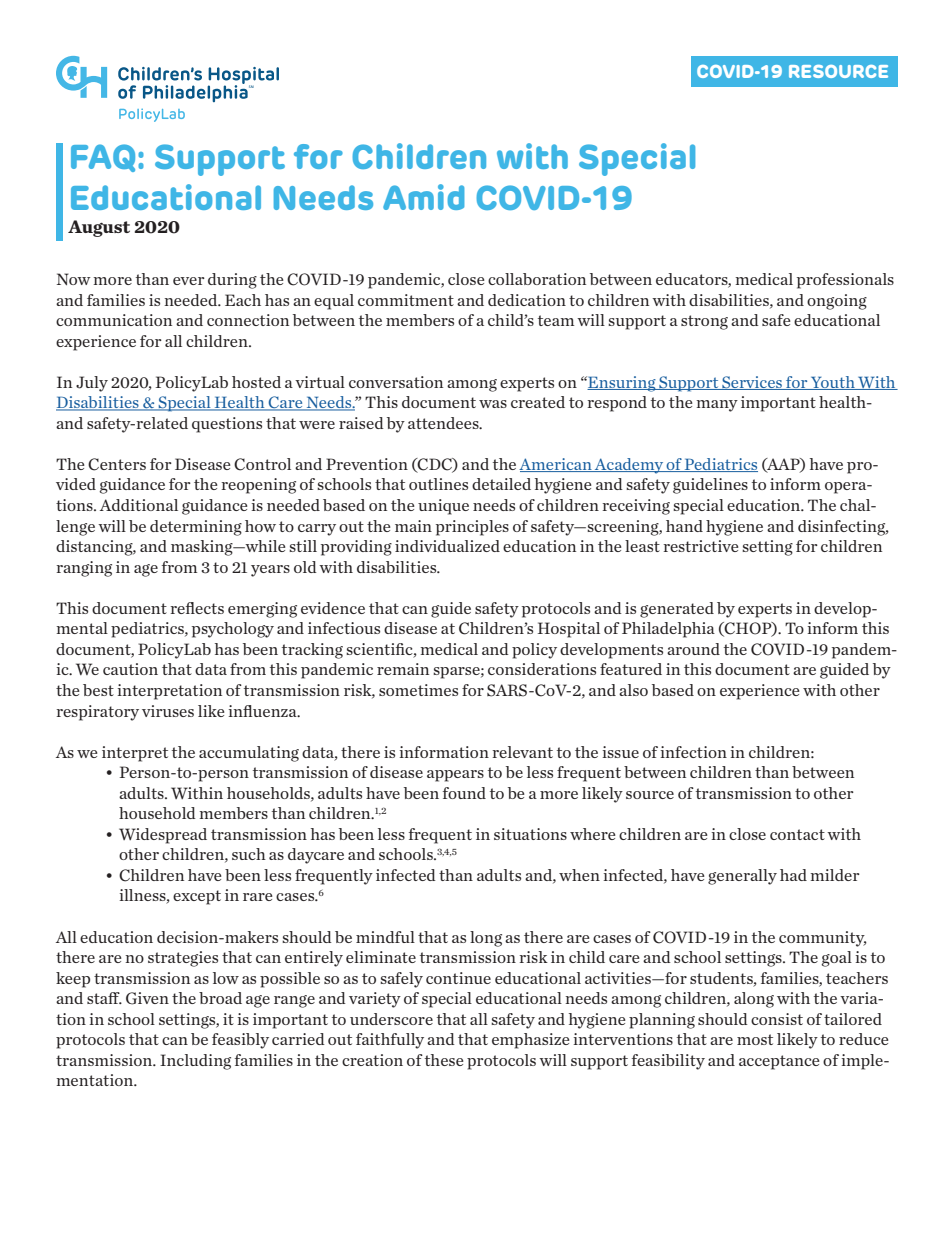  Describe the element at coordinates (569, 630) in the screenshot. I see `Hospital` at that location.
